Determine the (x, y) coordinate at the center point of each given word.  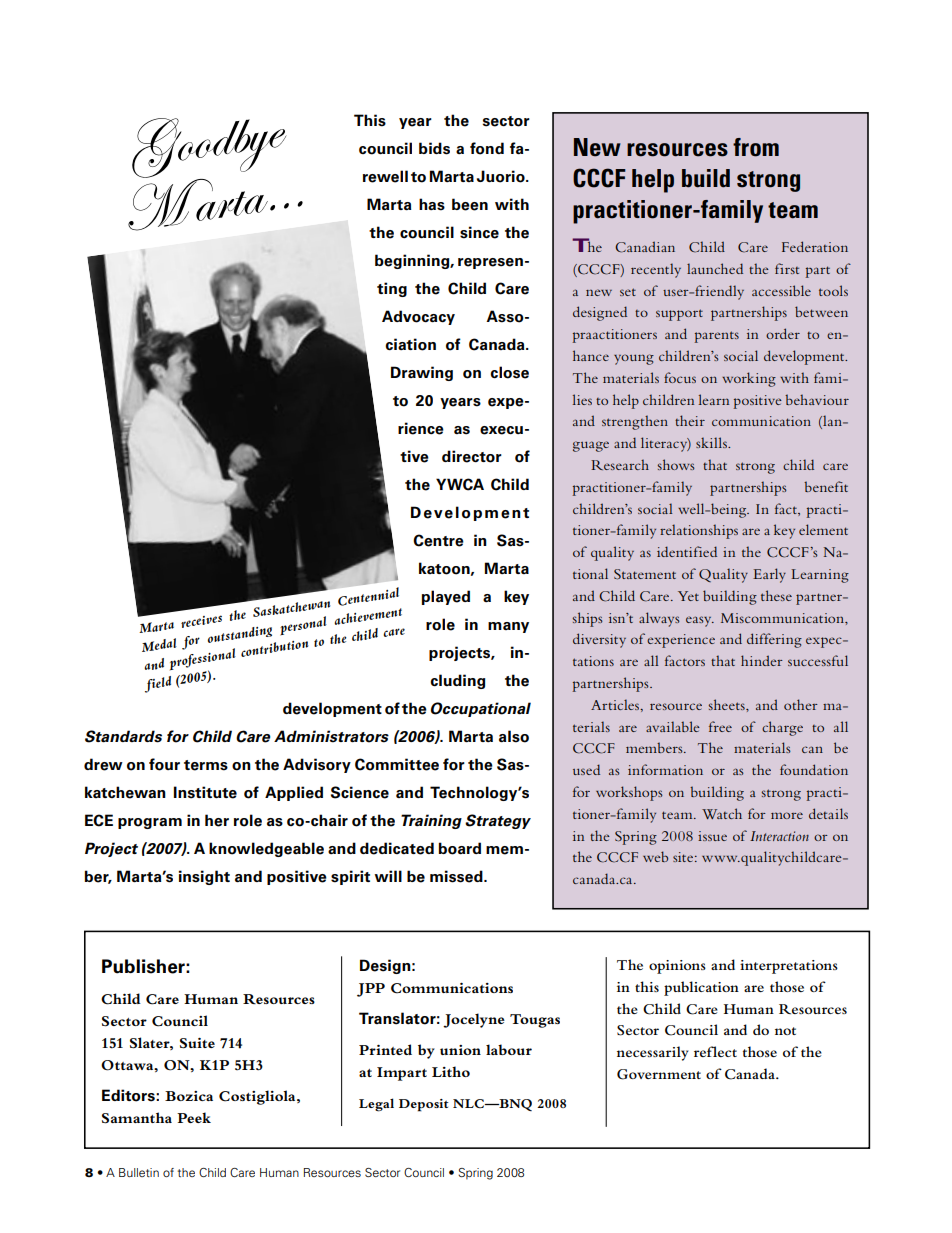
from (756, 147)
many (508, 627)
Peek (194, 1117)
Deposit (424, 1105)
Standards (123, 736)
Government (659, 1074)
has (432, 204)
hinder (762, 660)
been (470, 204)
